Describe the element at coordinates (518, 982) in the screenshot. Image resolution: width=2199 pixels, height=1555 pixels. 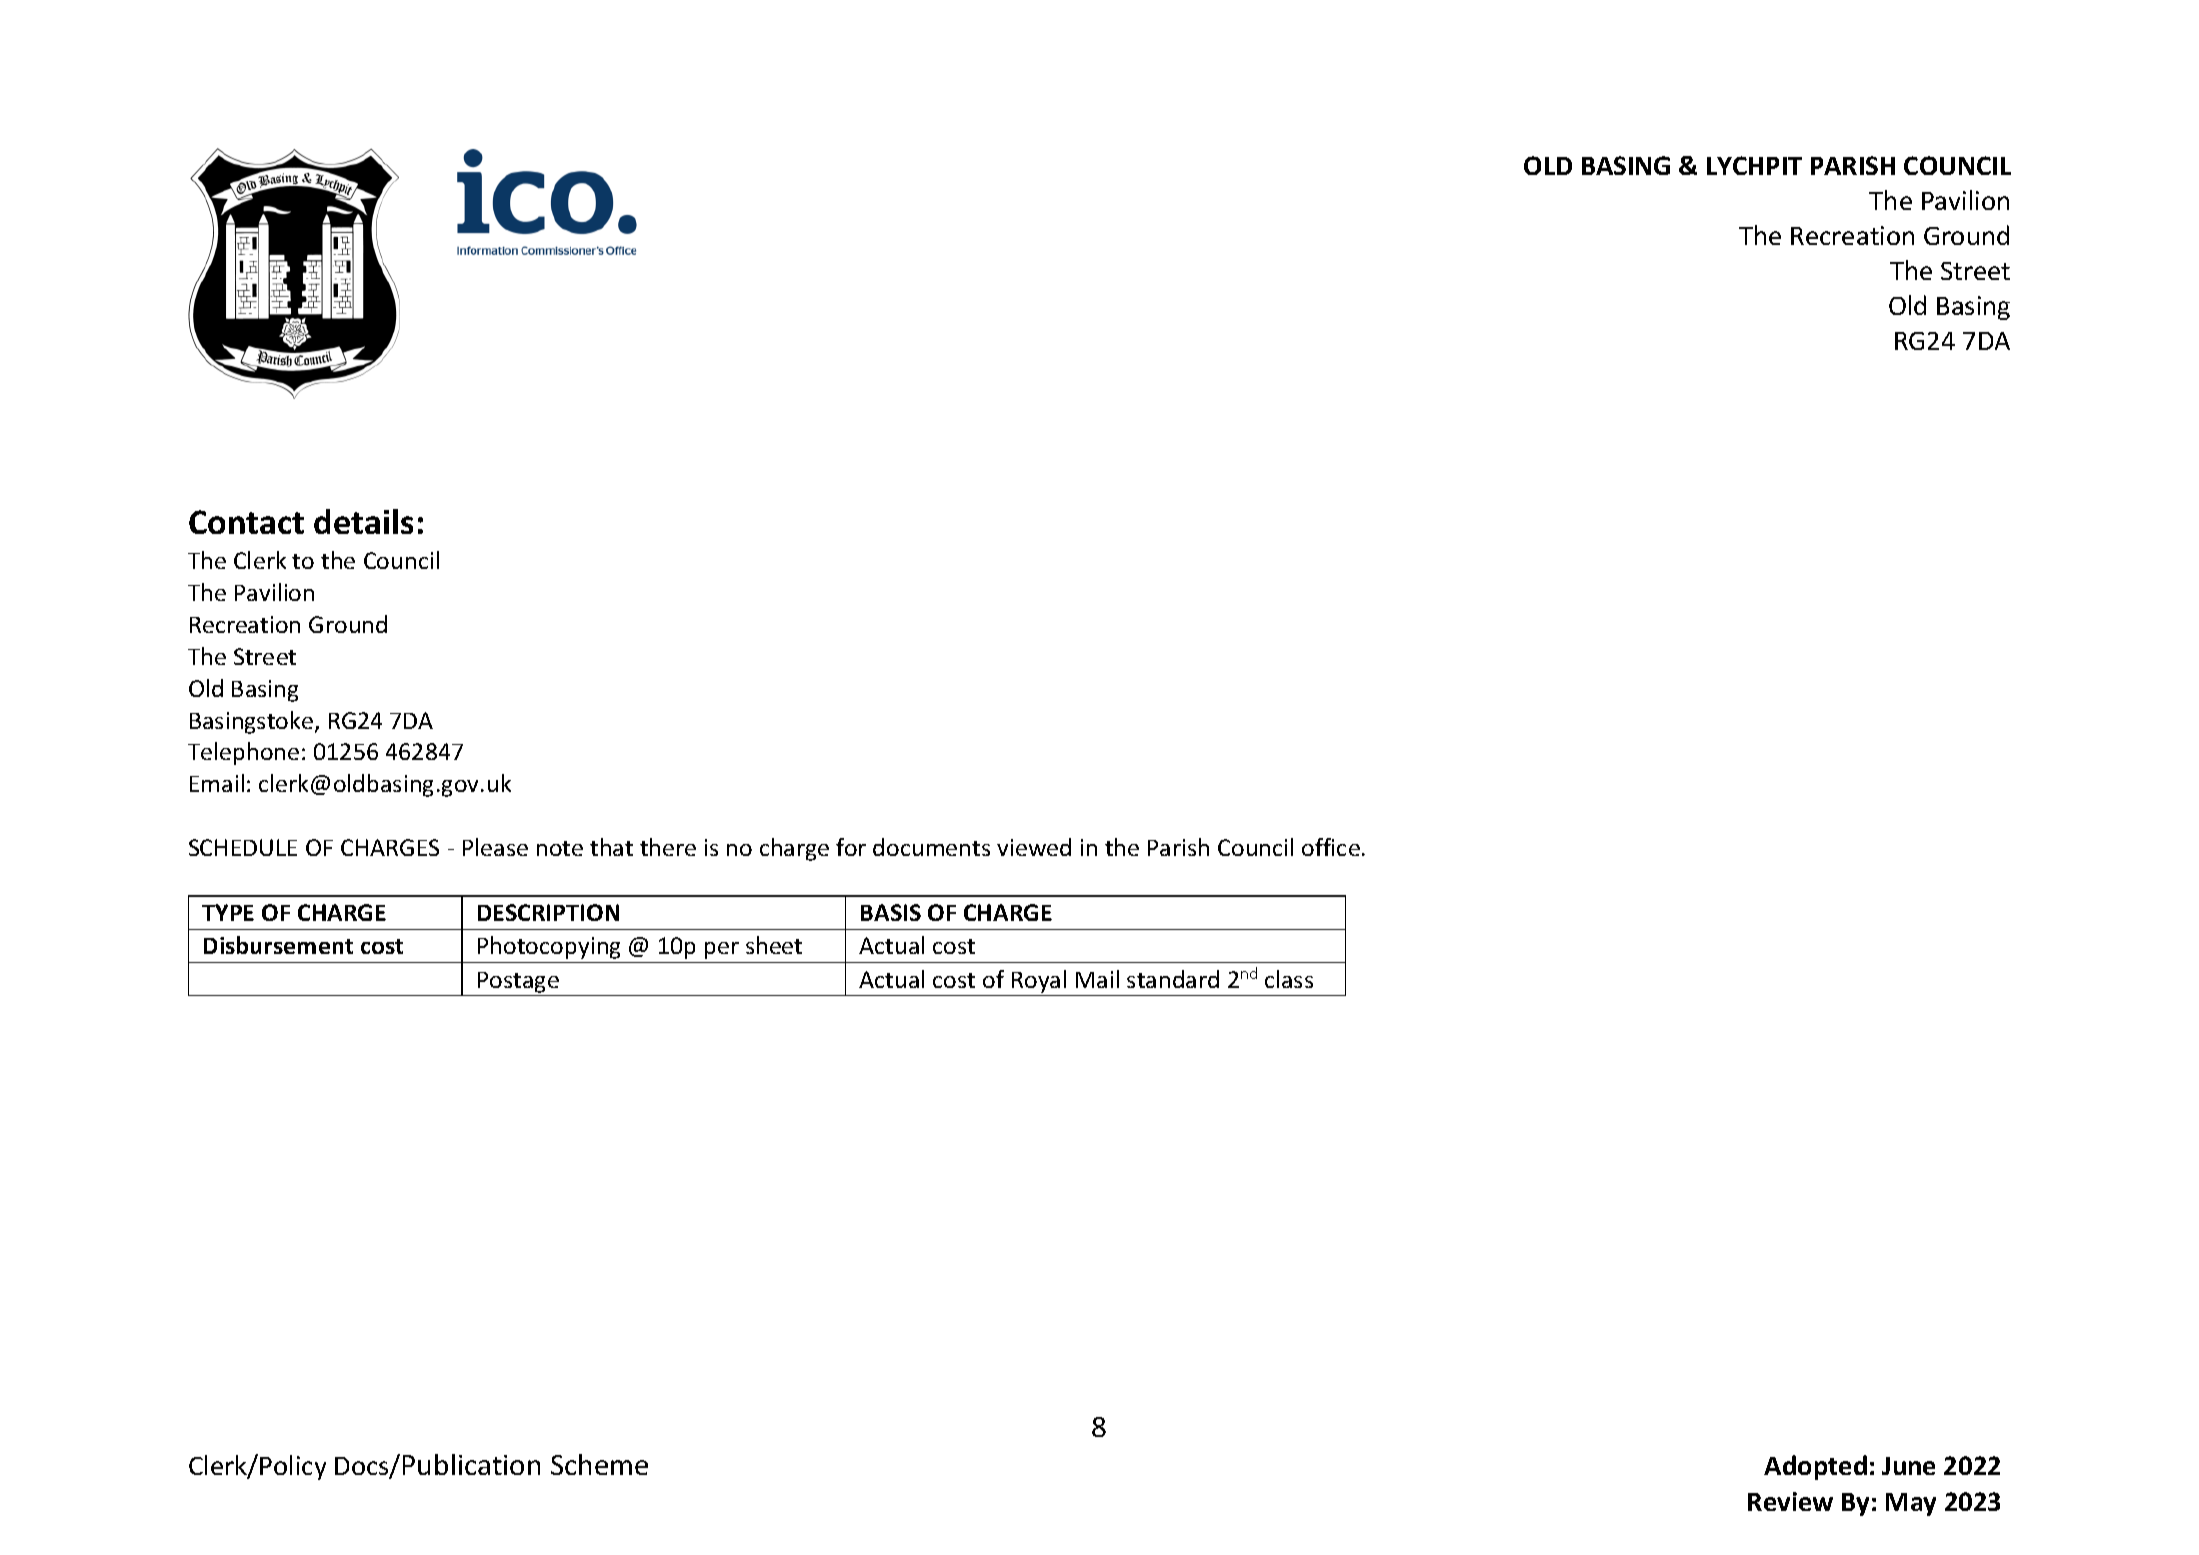
I see `Postage` at that location.
